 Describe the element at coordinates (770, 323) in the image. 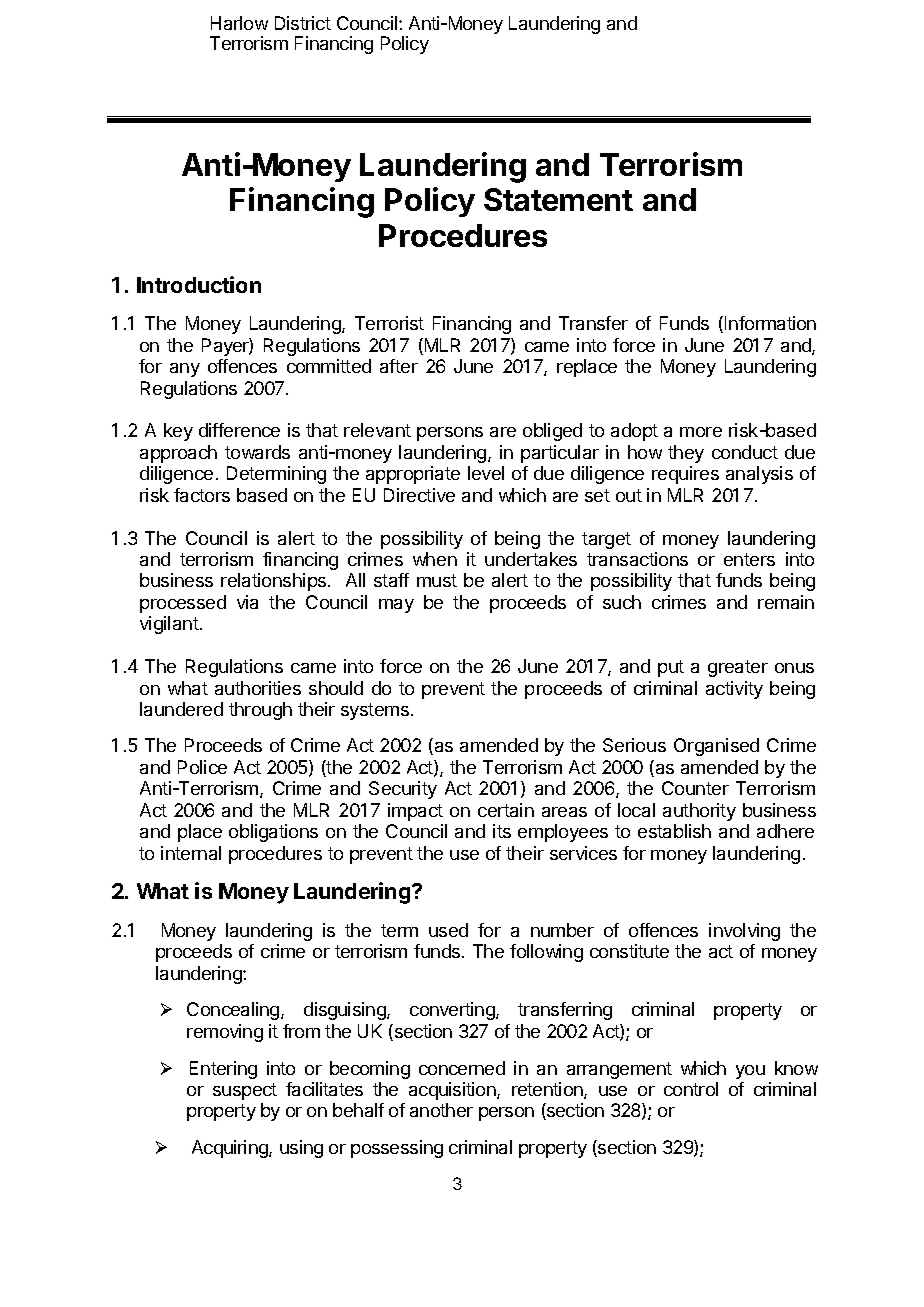

I see `Information` at that location.
